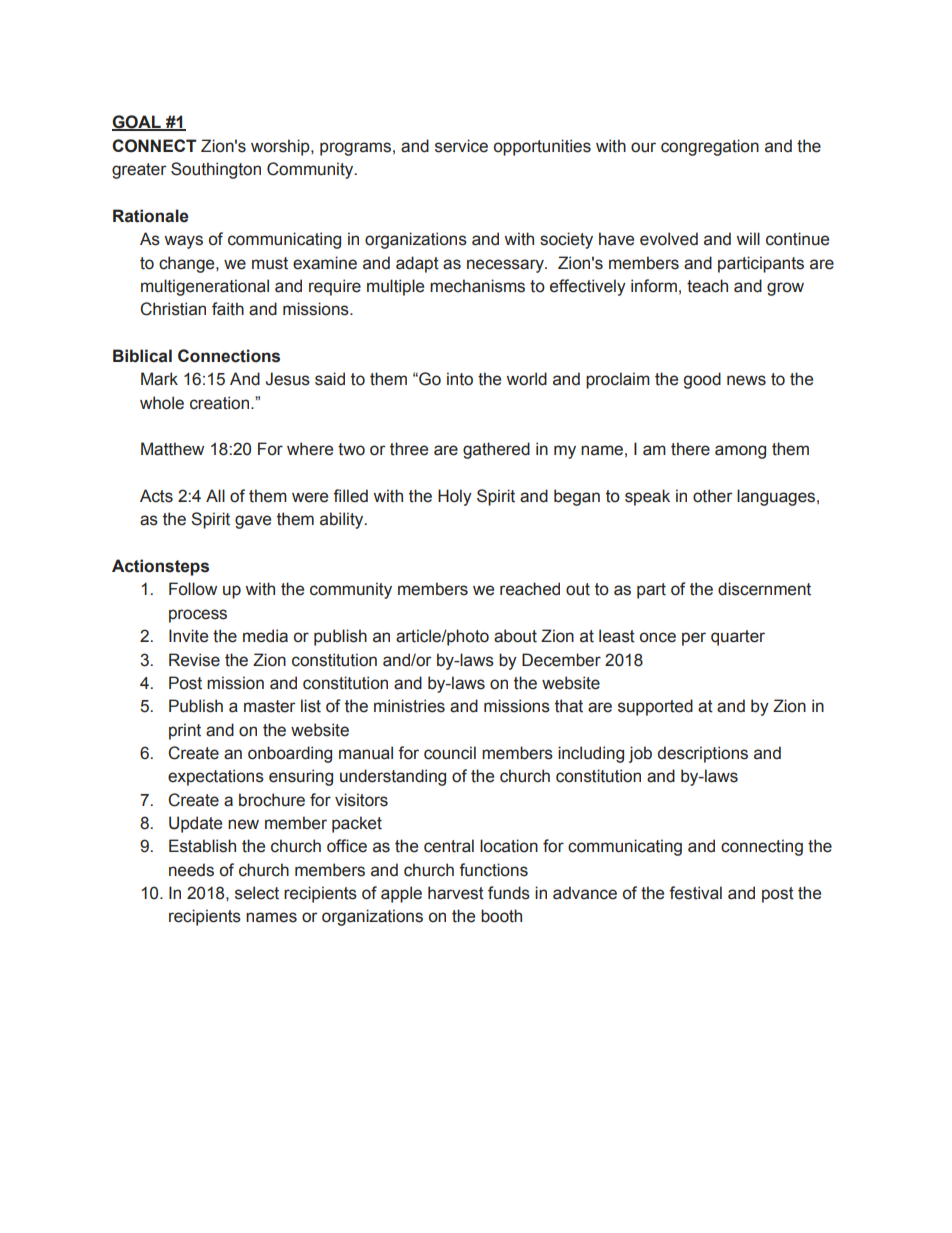 Image resolution: width=952 pixels, height=1233 pixels. Describe the element at coordinates (710, 147) in the image. I see `congregation` at that location.
